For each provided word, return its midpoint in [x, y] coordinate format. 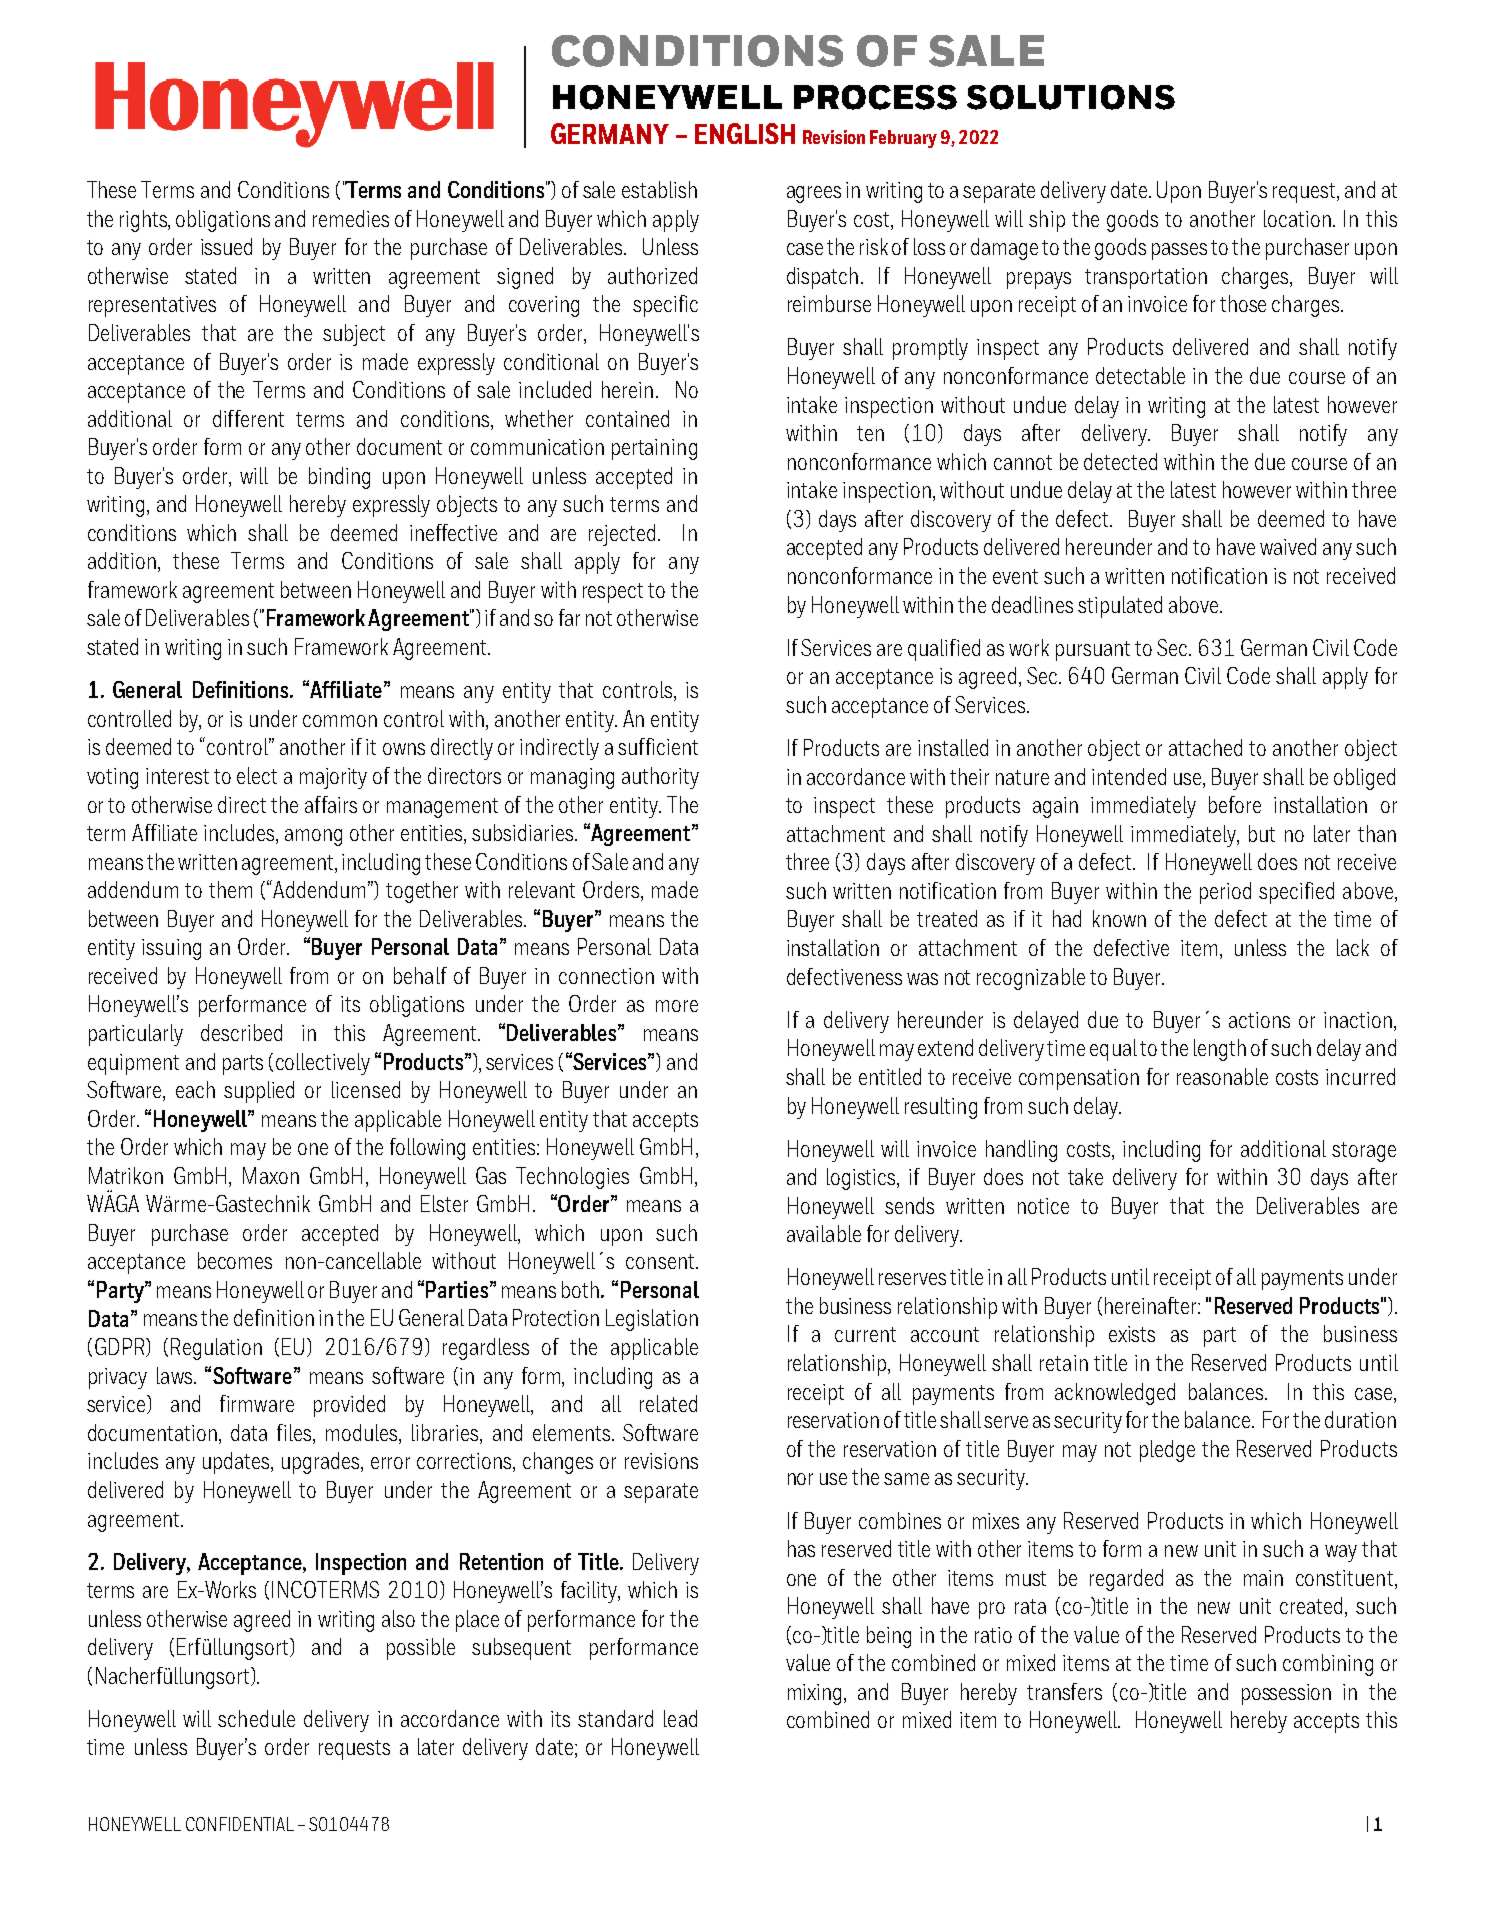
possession [1286, 1694]
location [1297, 218]
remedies [351, 218]
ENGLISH [745, 133]
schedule [256, 1718]
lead [680, 1718]
